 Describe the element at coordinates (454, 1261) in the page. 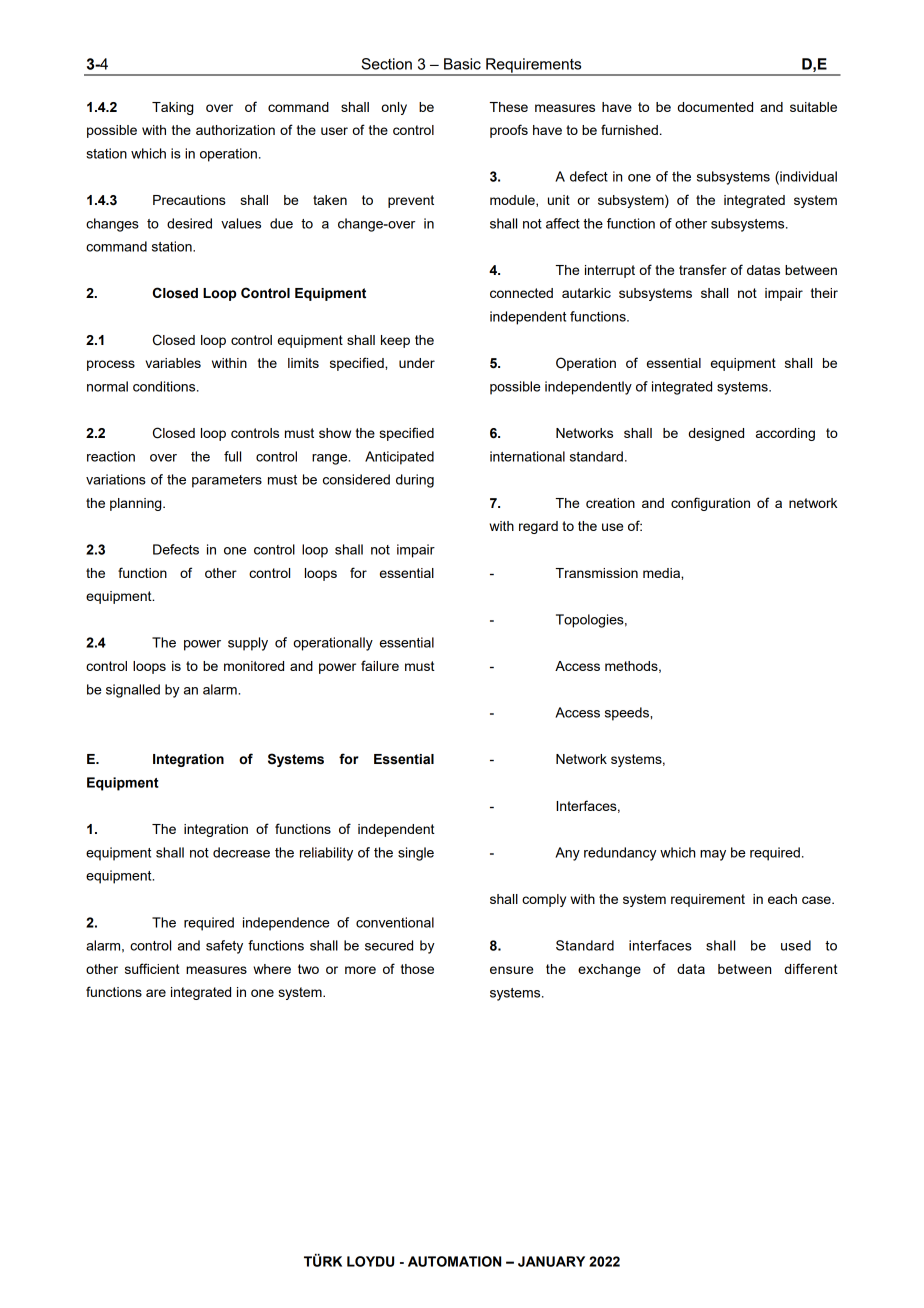

I see `AUTOMATION` at that location.
